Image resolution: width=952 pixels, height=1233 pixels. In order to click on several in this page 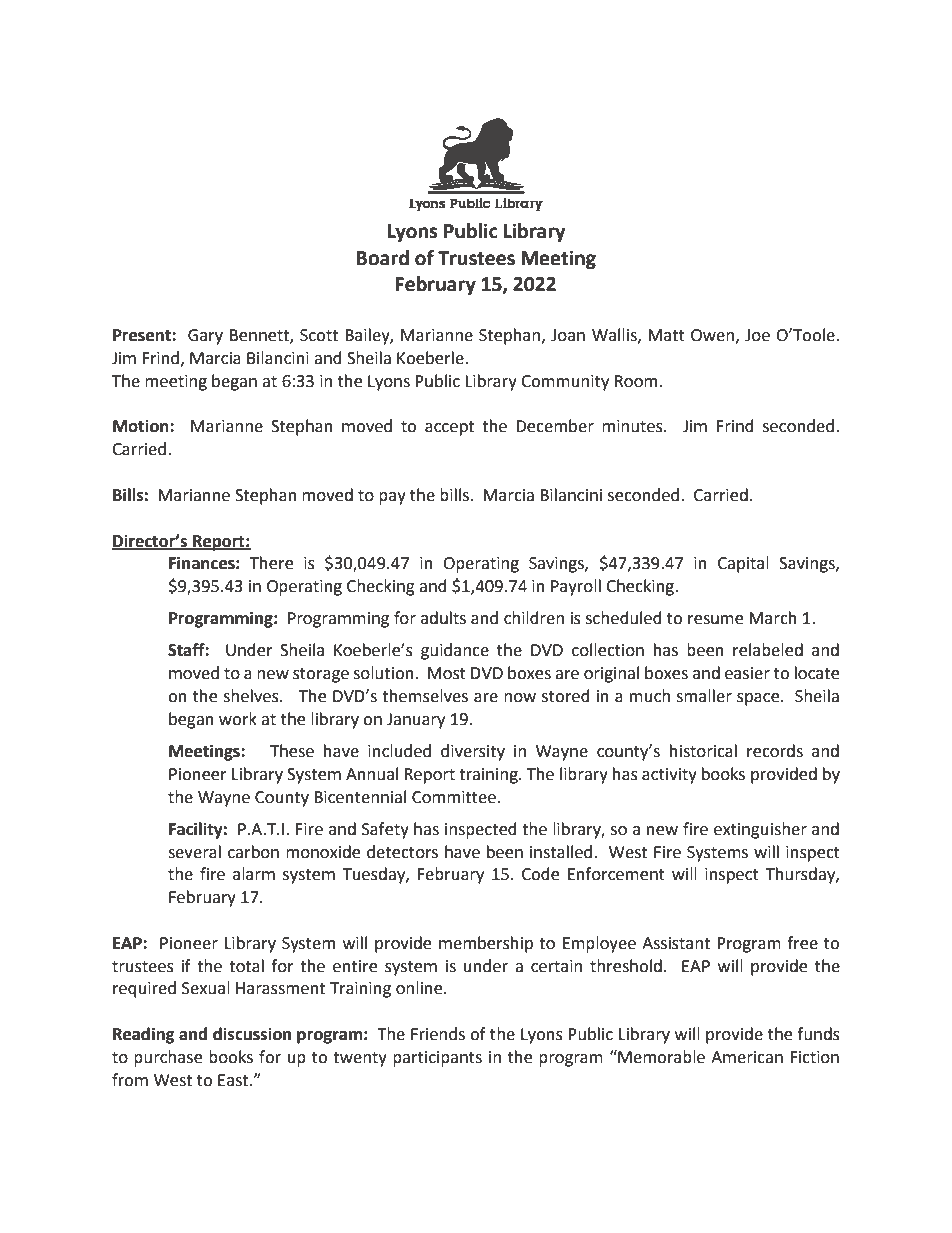, I will do `click(194, 852)`.
